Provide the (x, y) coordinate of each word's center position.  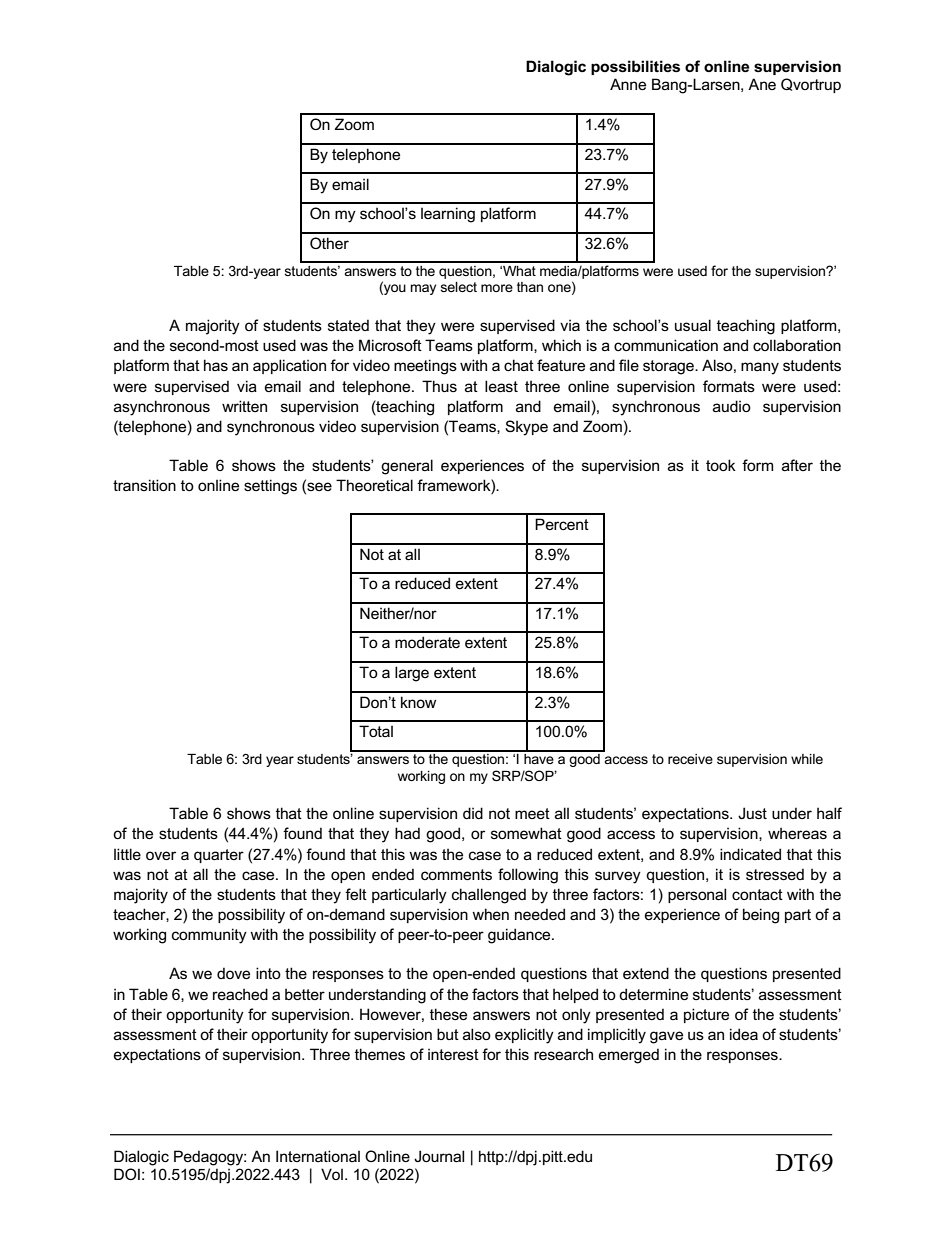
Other (329, 243)
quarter (219, 856)
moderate (427, 642)
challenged (489, 896)
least (501, 386)
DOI (127, 1174)
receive (690, 759)
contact (757, 894)
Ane (762, 84)
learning (448, 215)
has (216, 365)
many (760, 368)
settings (270, 487)
